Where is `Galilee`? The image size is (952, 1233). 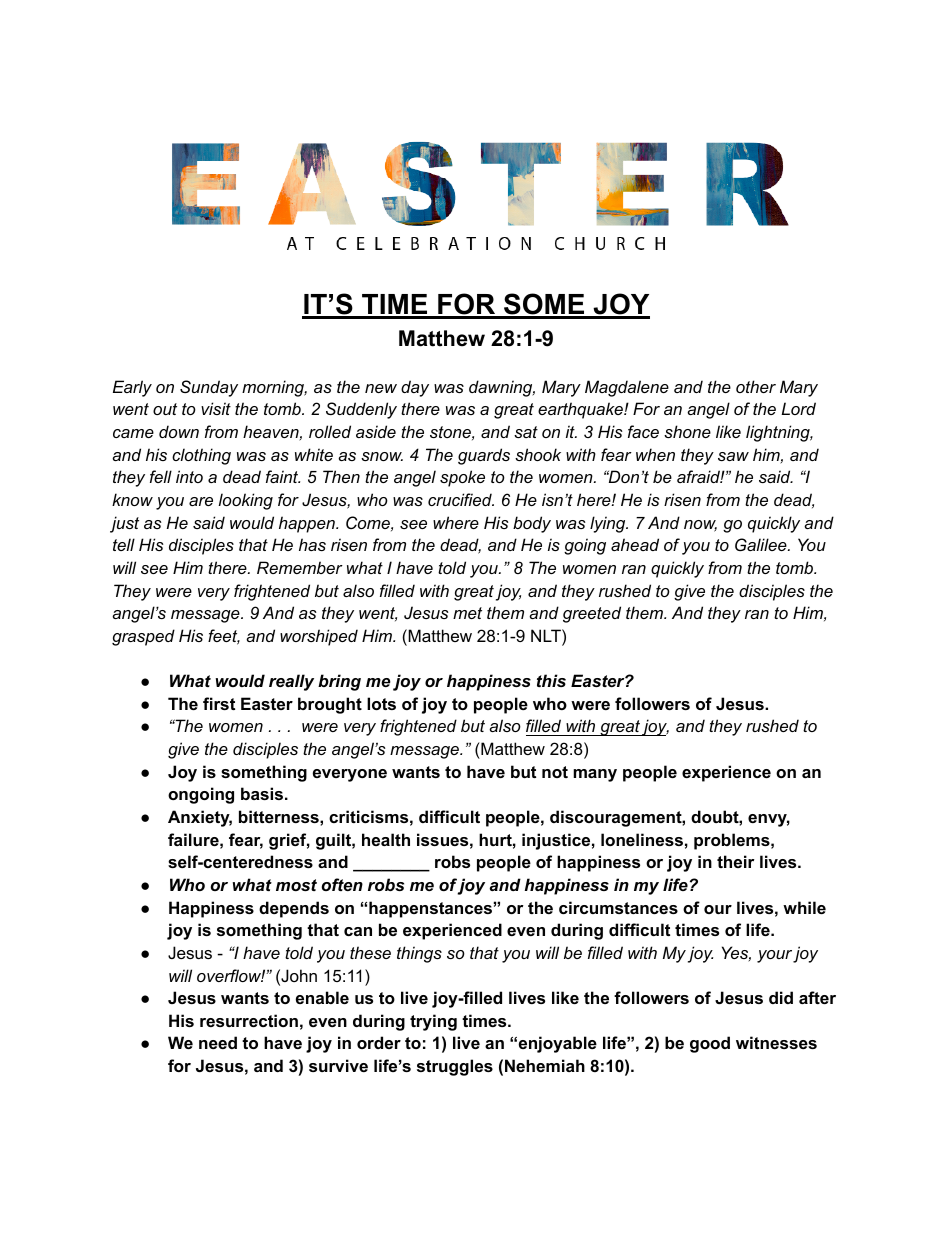
Galilee is located at coordinates (762, 544).
